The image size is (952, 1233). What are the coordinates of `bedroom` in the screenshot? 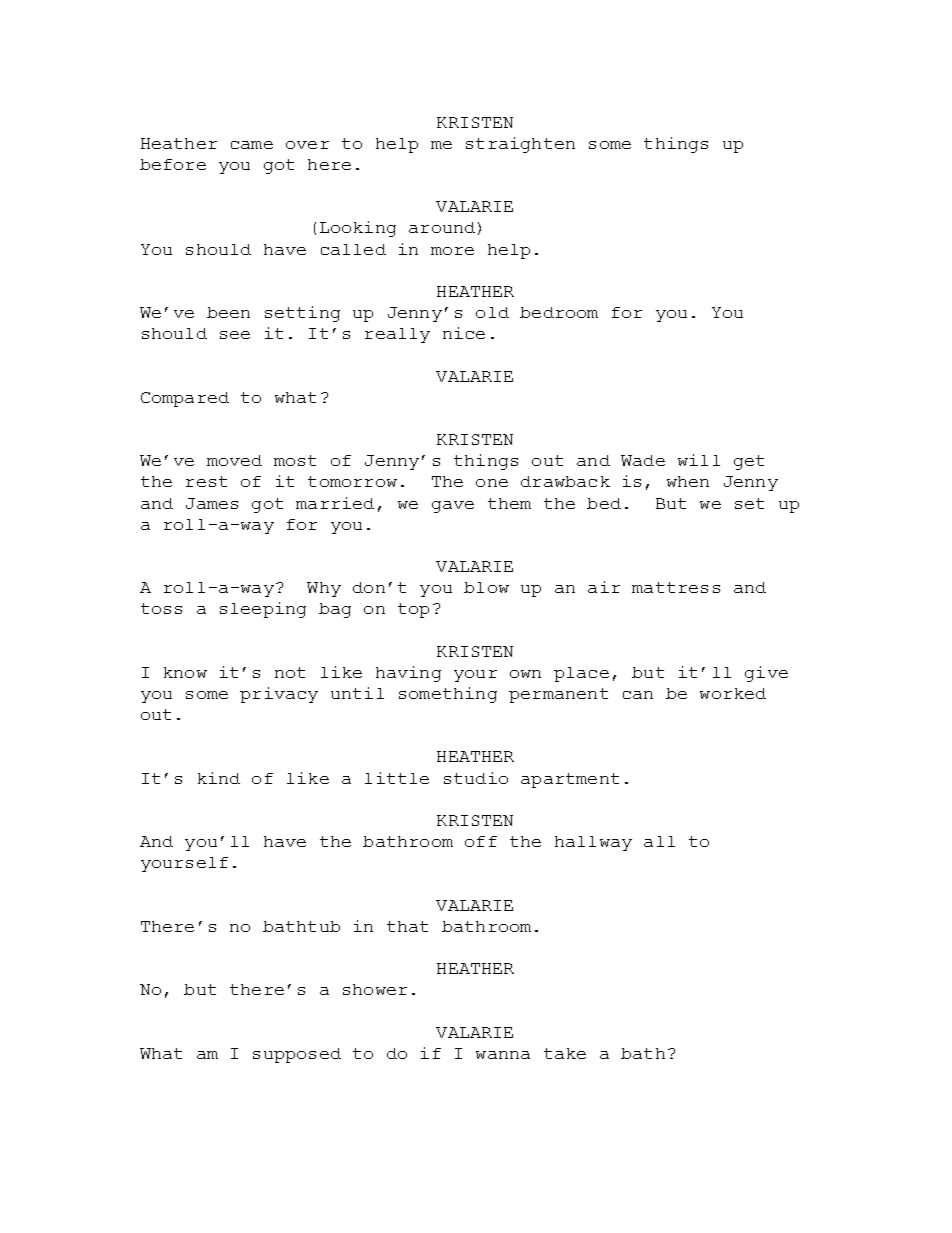 It's located at (559, 312).
